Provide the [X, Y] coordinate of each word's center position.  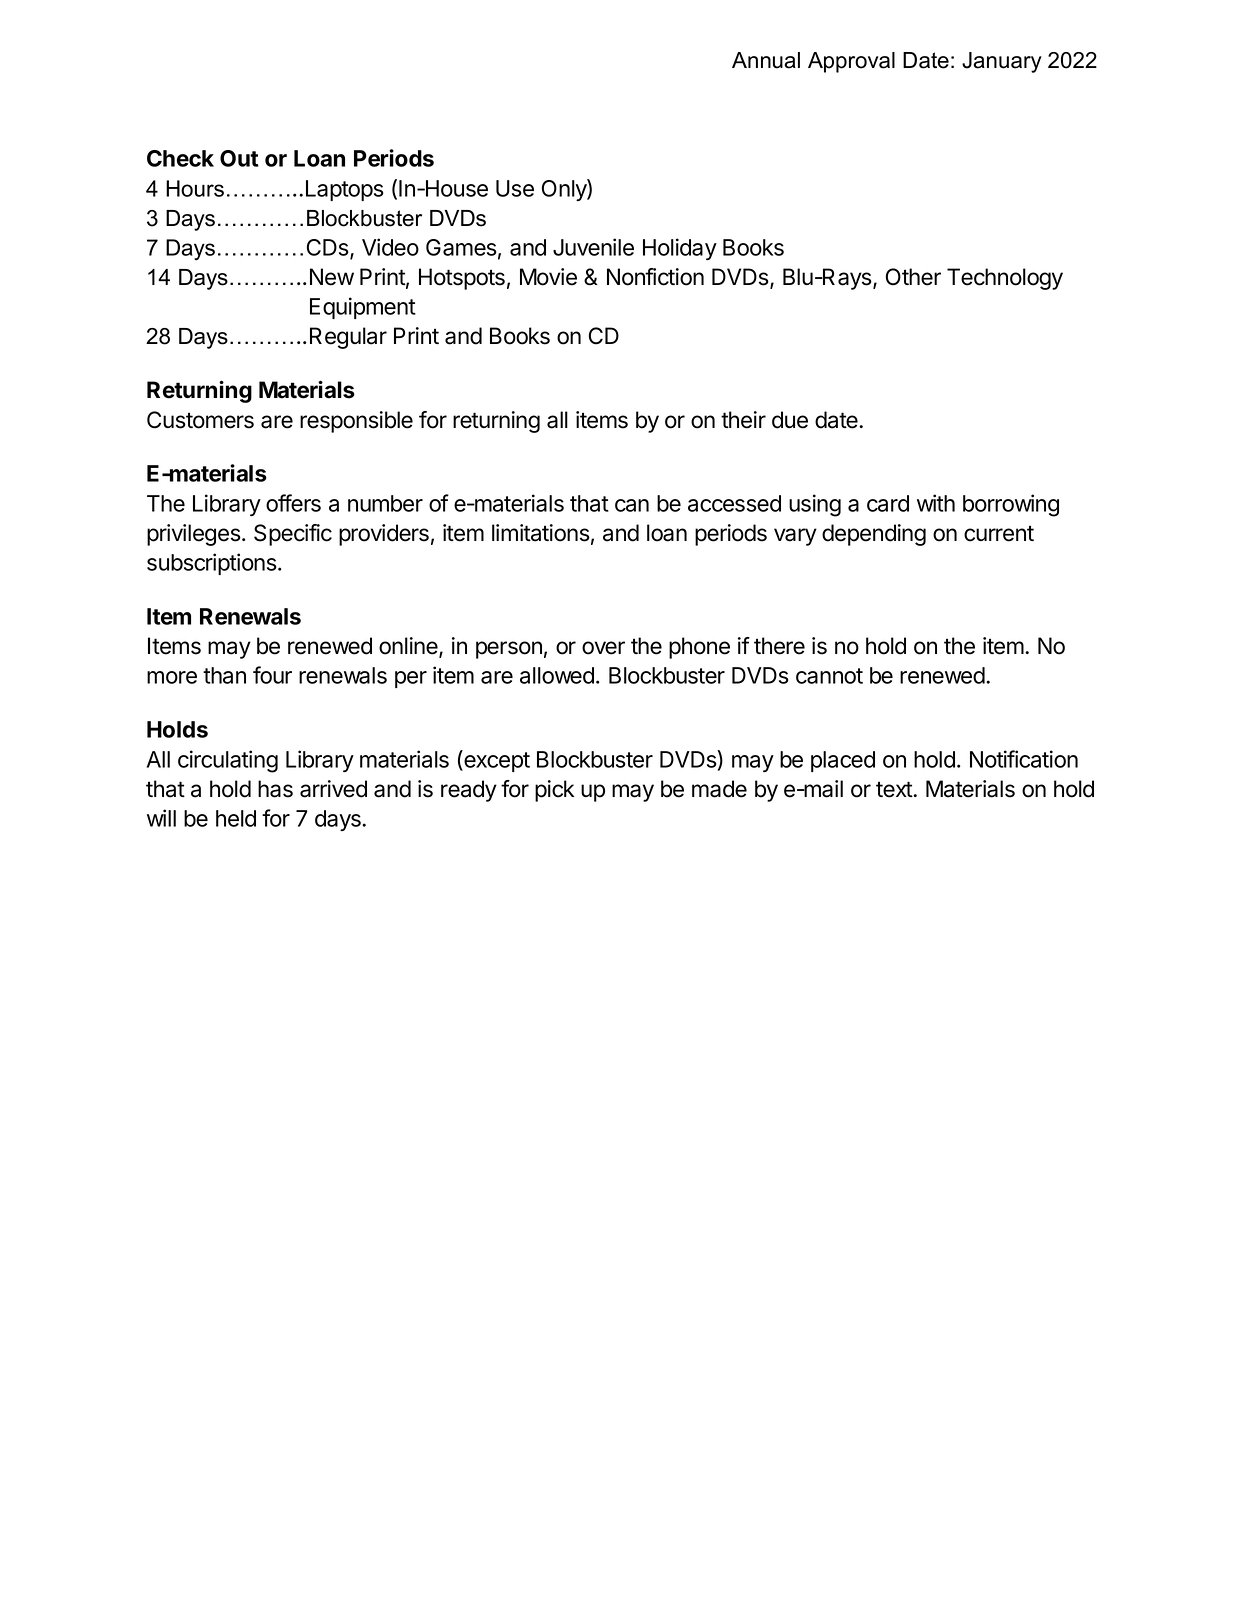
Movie [548, 277]
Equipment [363, 308]
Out [239, 158]
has [275, 789]
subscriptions [213, 564]
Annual [766, 60]
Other [913, 277]
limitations [541, 533]
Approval [851, 62]
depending [874, 535]
